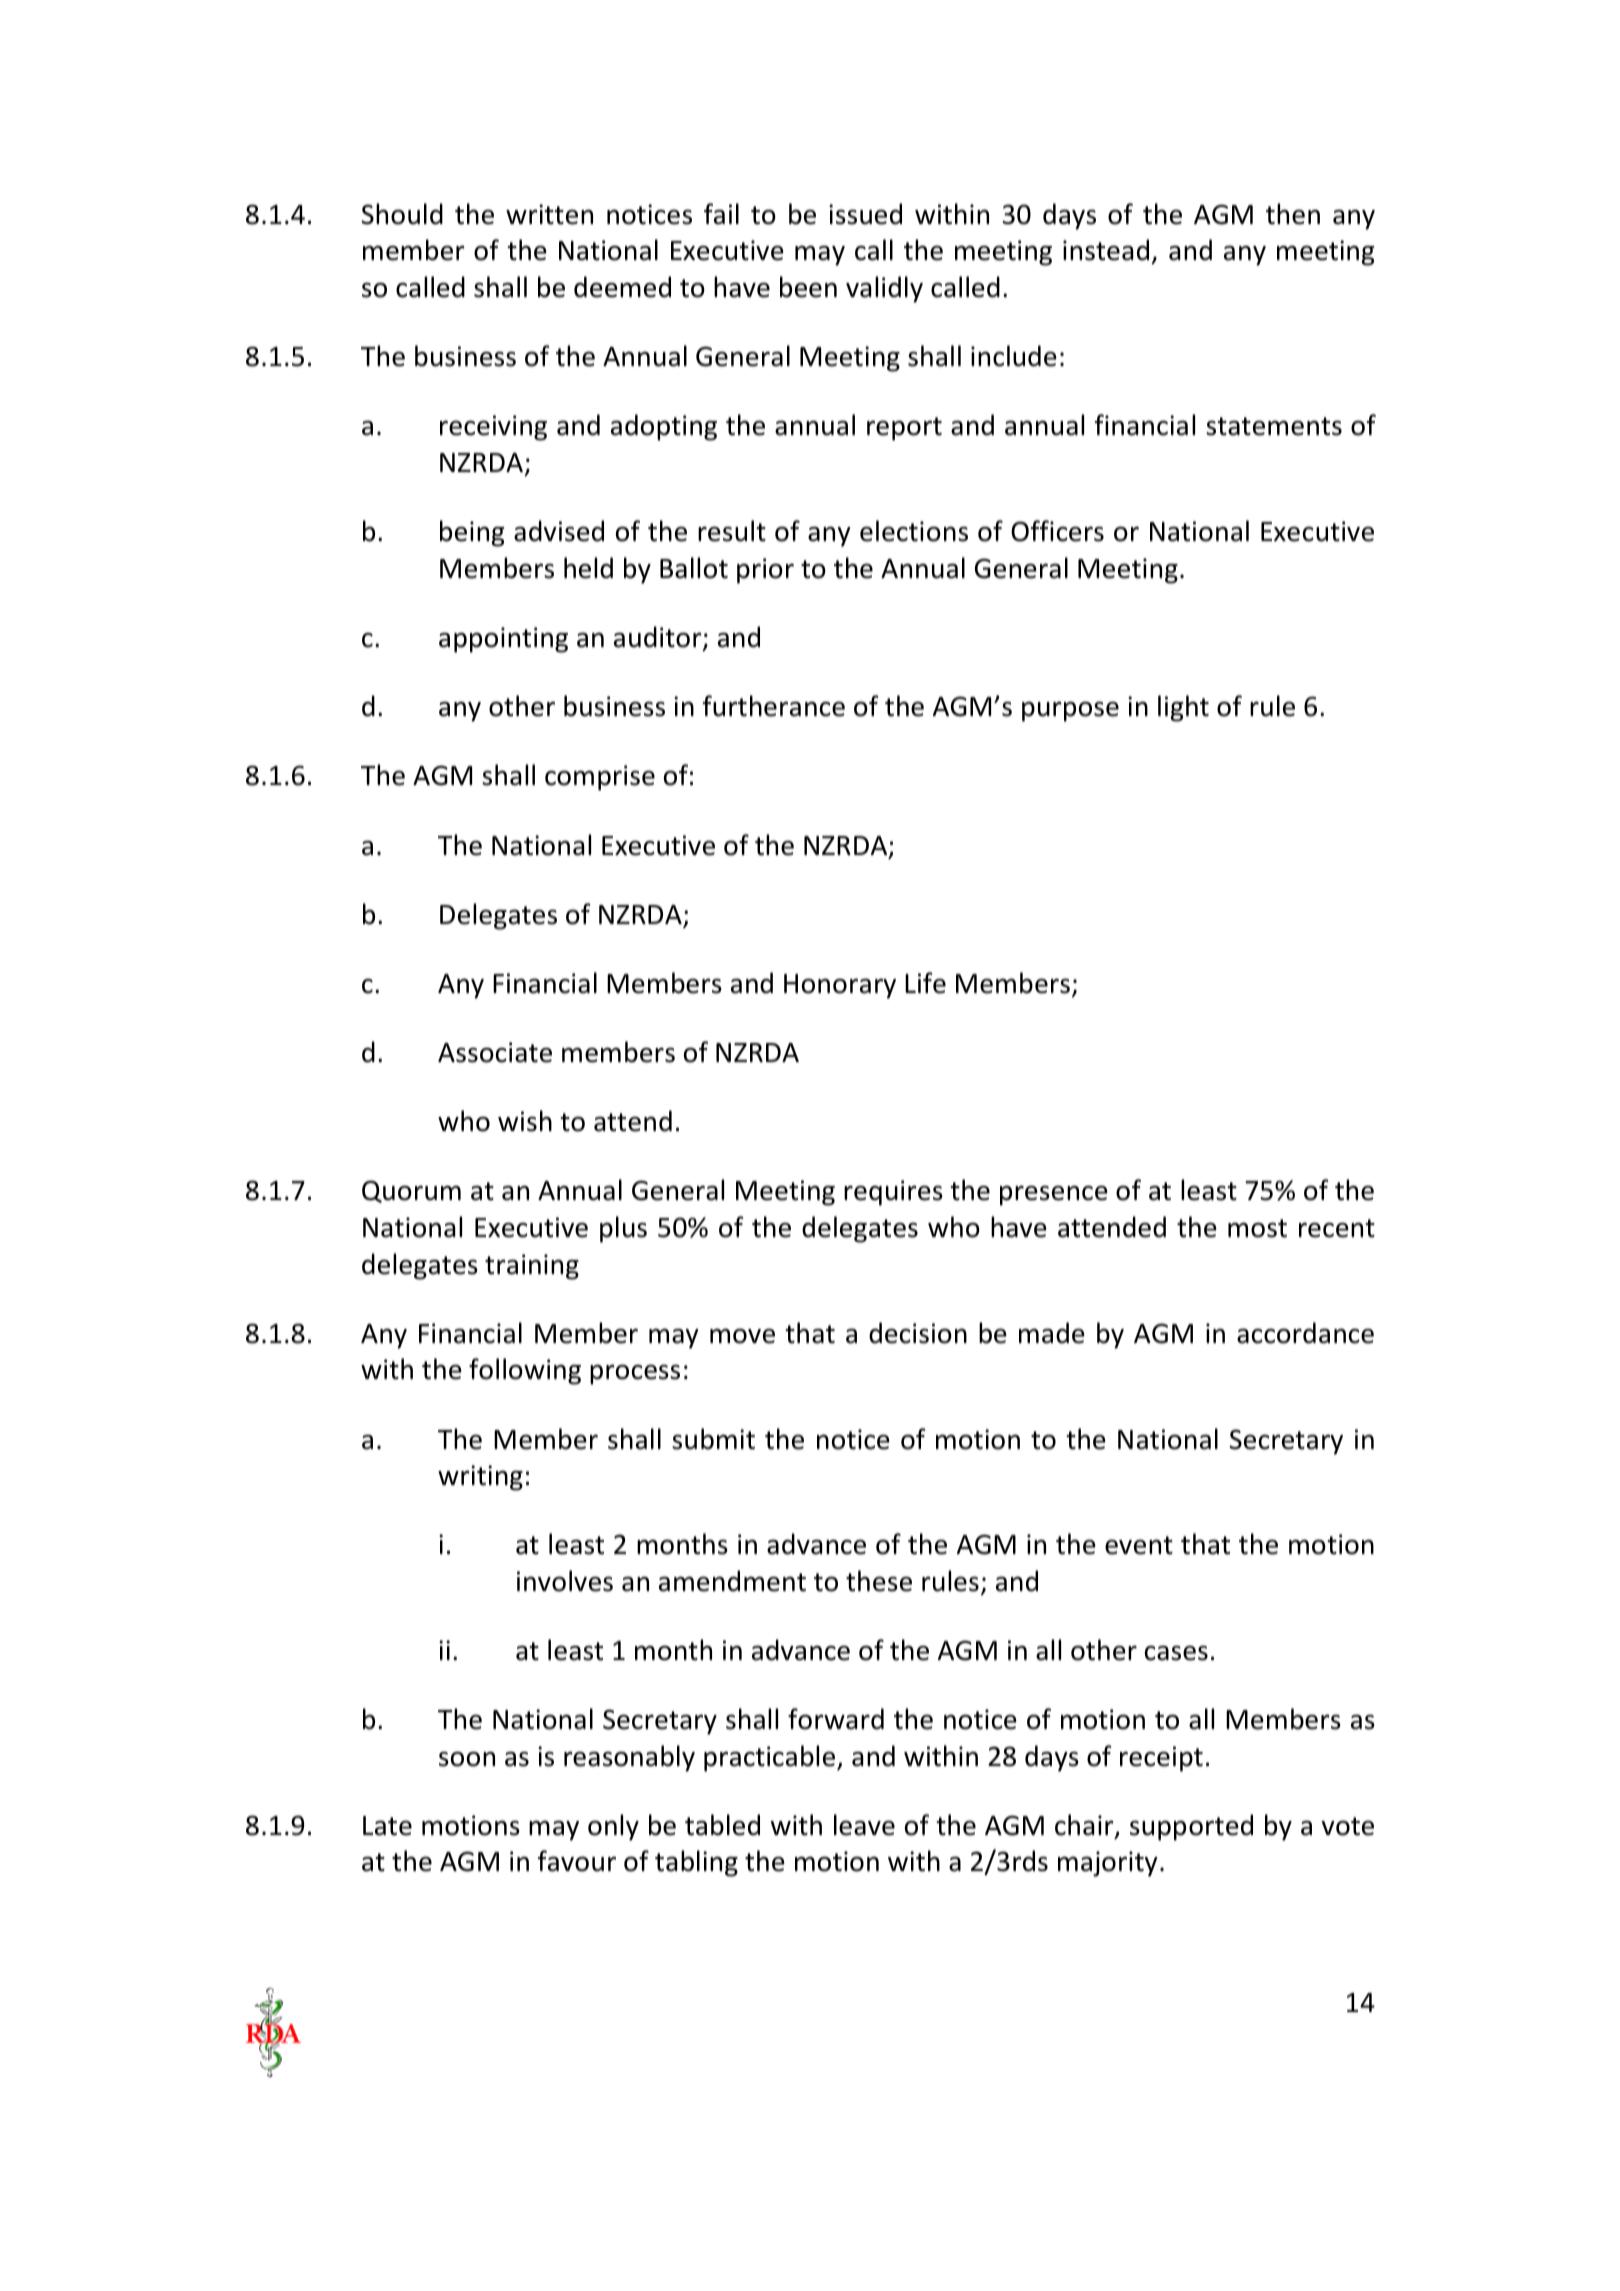 Image resolution: width=1620 pixels, height=2291 pixels. Describe the element at coordinates (1305, 1333) in the page. I see `accordance` at that location.
